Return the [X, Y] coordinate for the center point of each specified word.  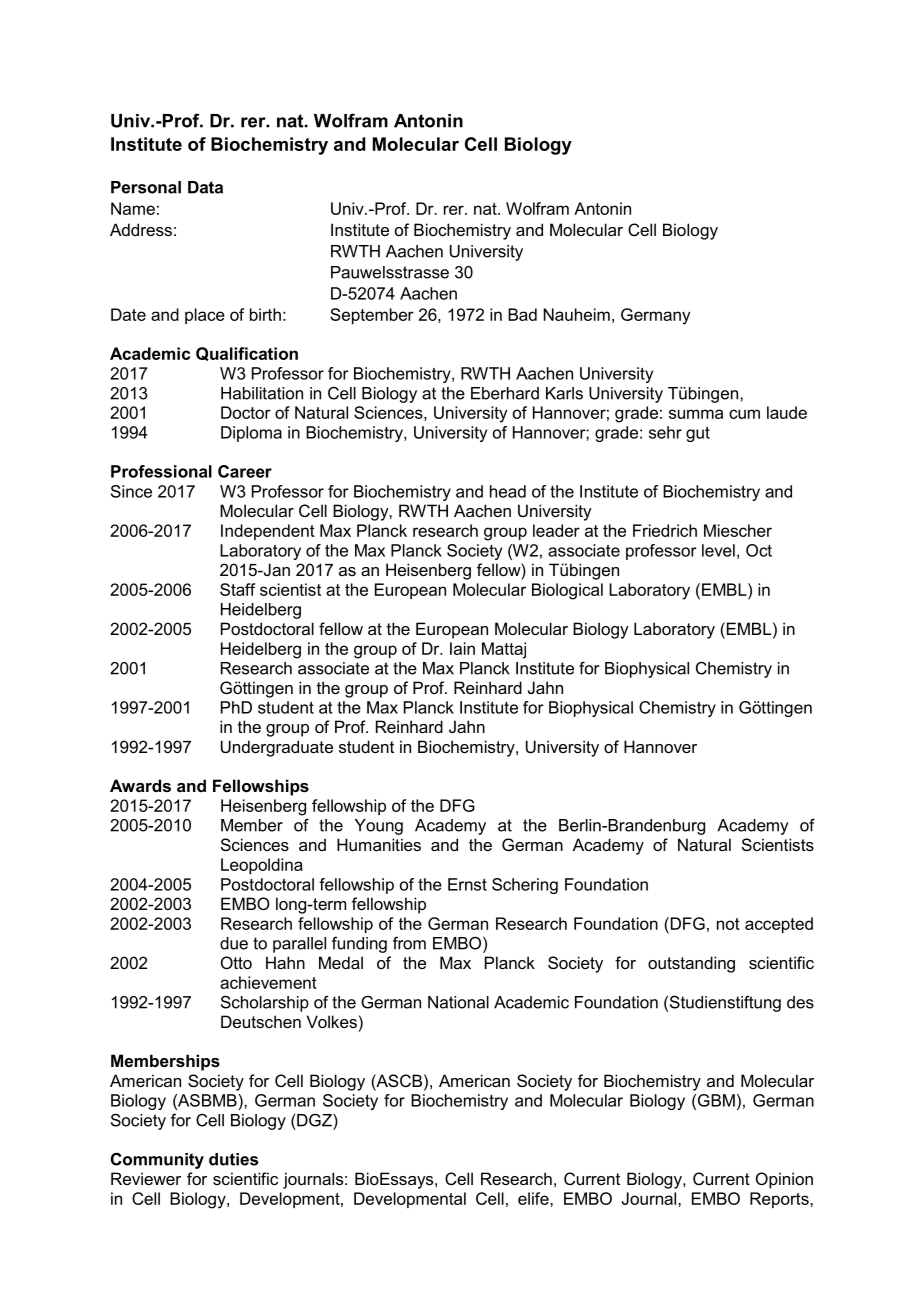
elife [534, 1198]
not [728, 924]
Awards [140, 785]
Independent [268, 532]
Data [205, 187]
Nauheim [577, 314]
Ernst [467, 884]
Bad [522, 314]
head [508, 491]
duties [233, 1159]
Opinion [784, 1180]
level [718, 550]
